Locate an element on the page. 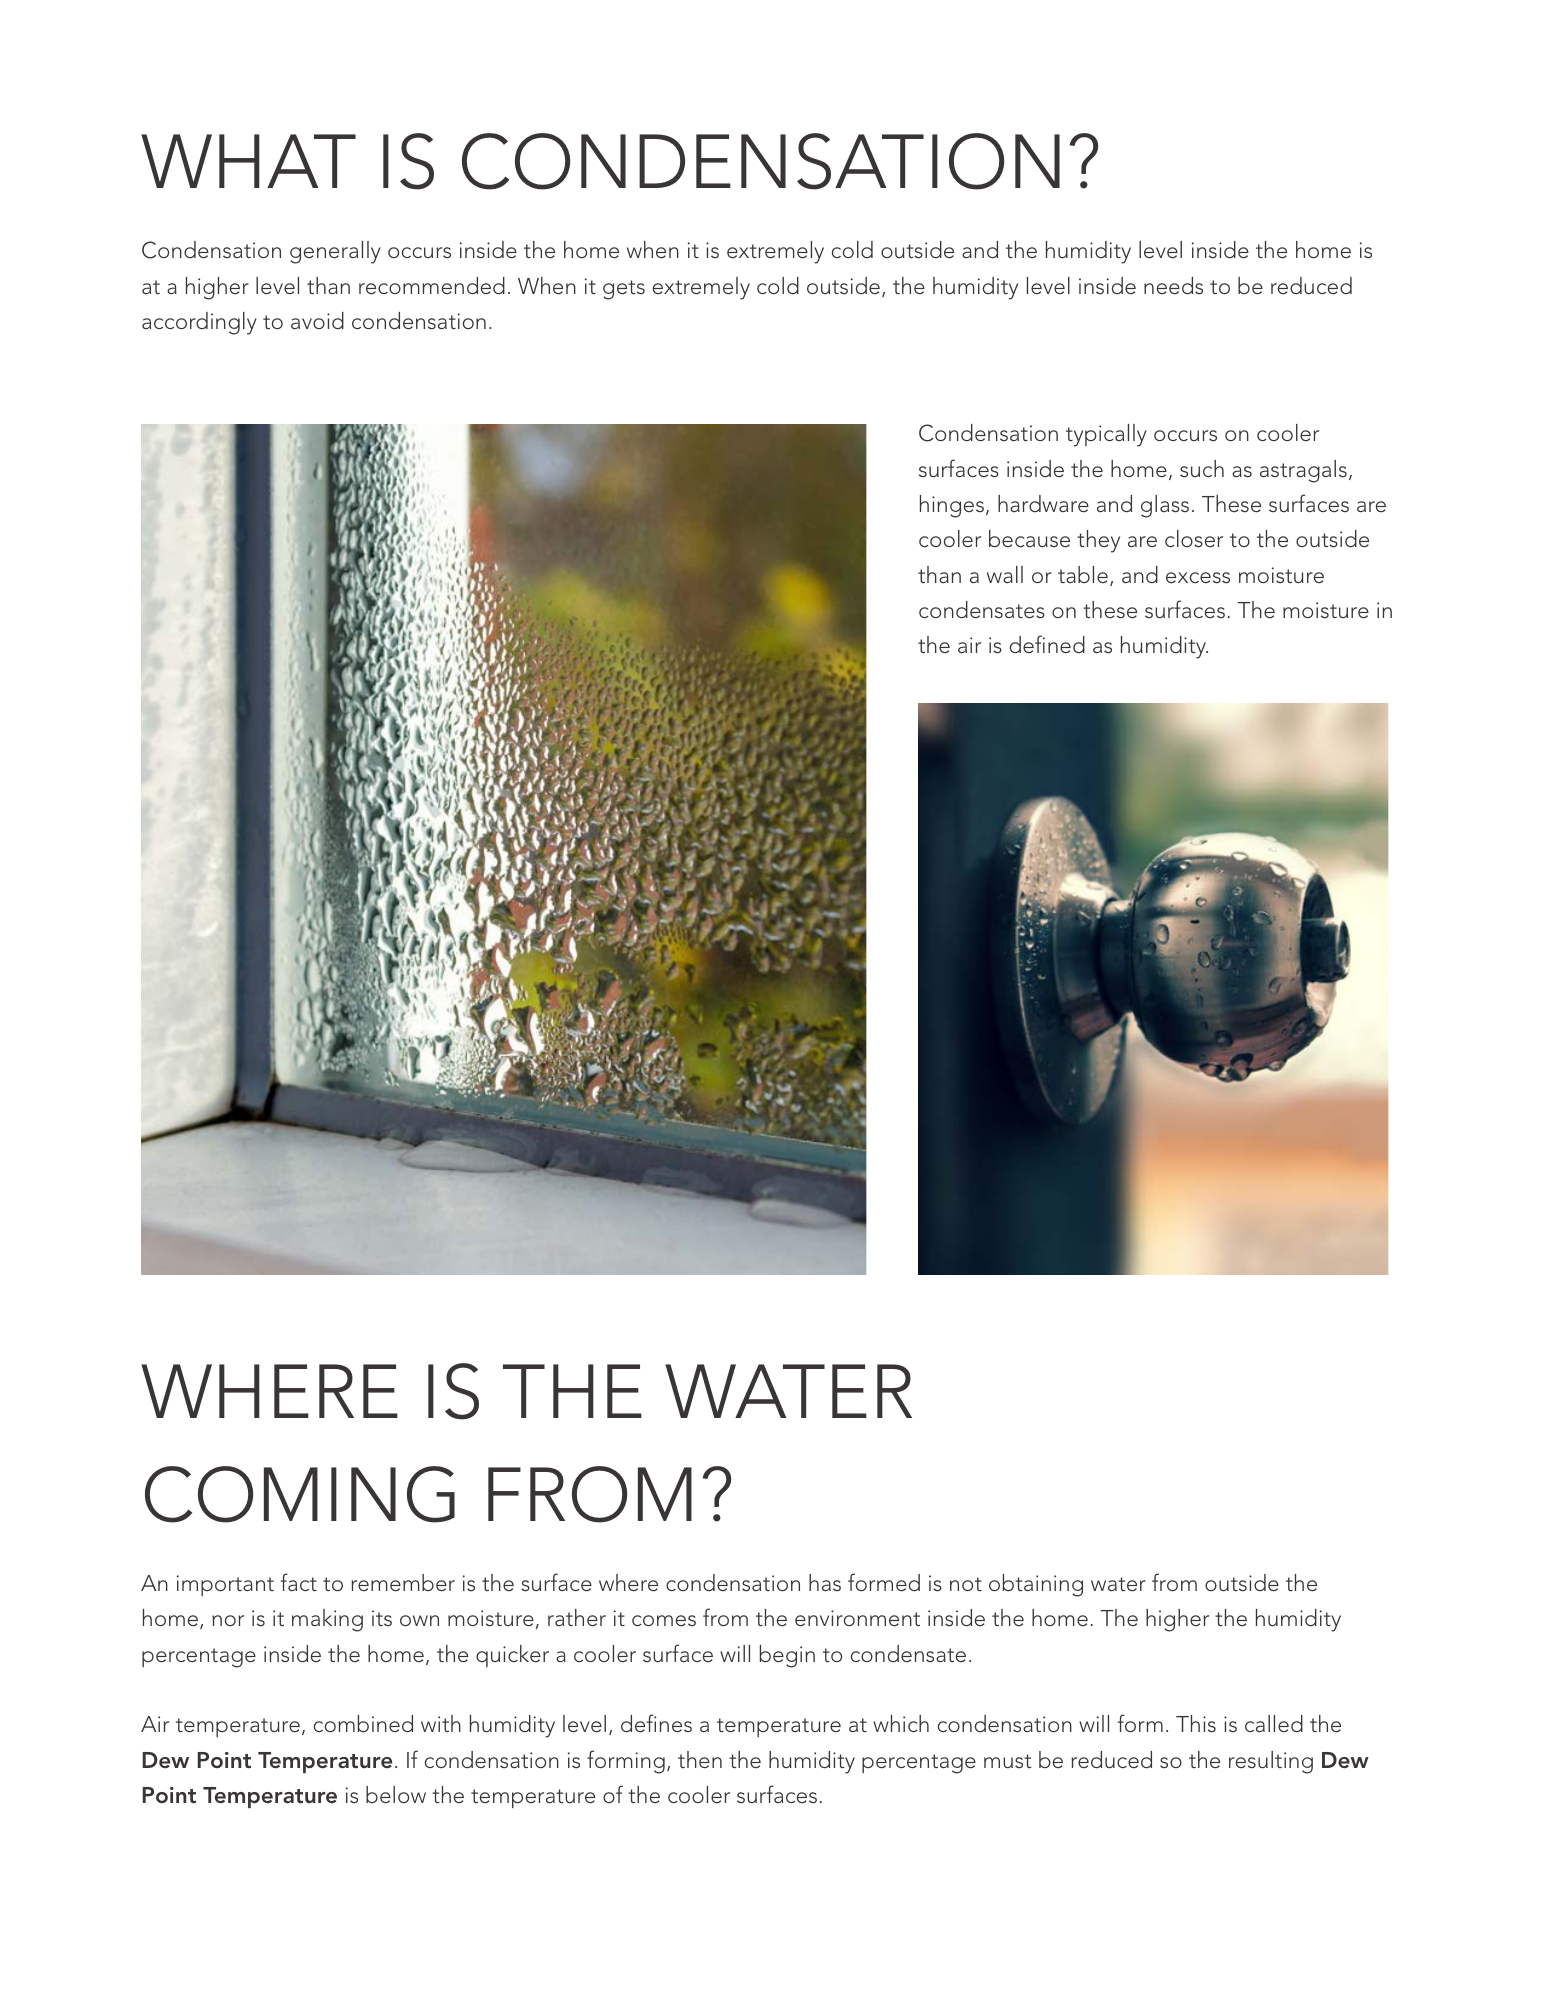 This page has height=1997, width=1543. needs is located at coordinates (1173, 286).
